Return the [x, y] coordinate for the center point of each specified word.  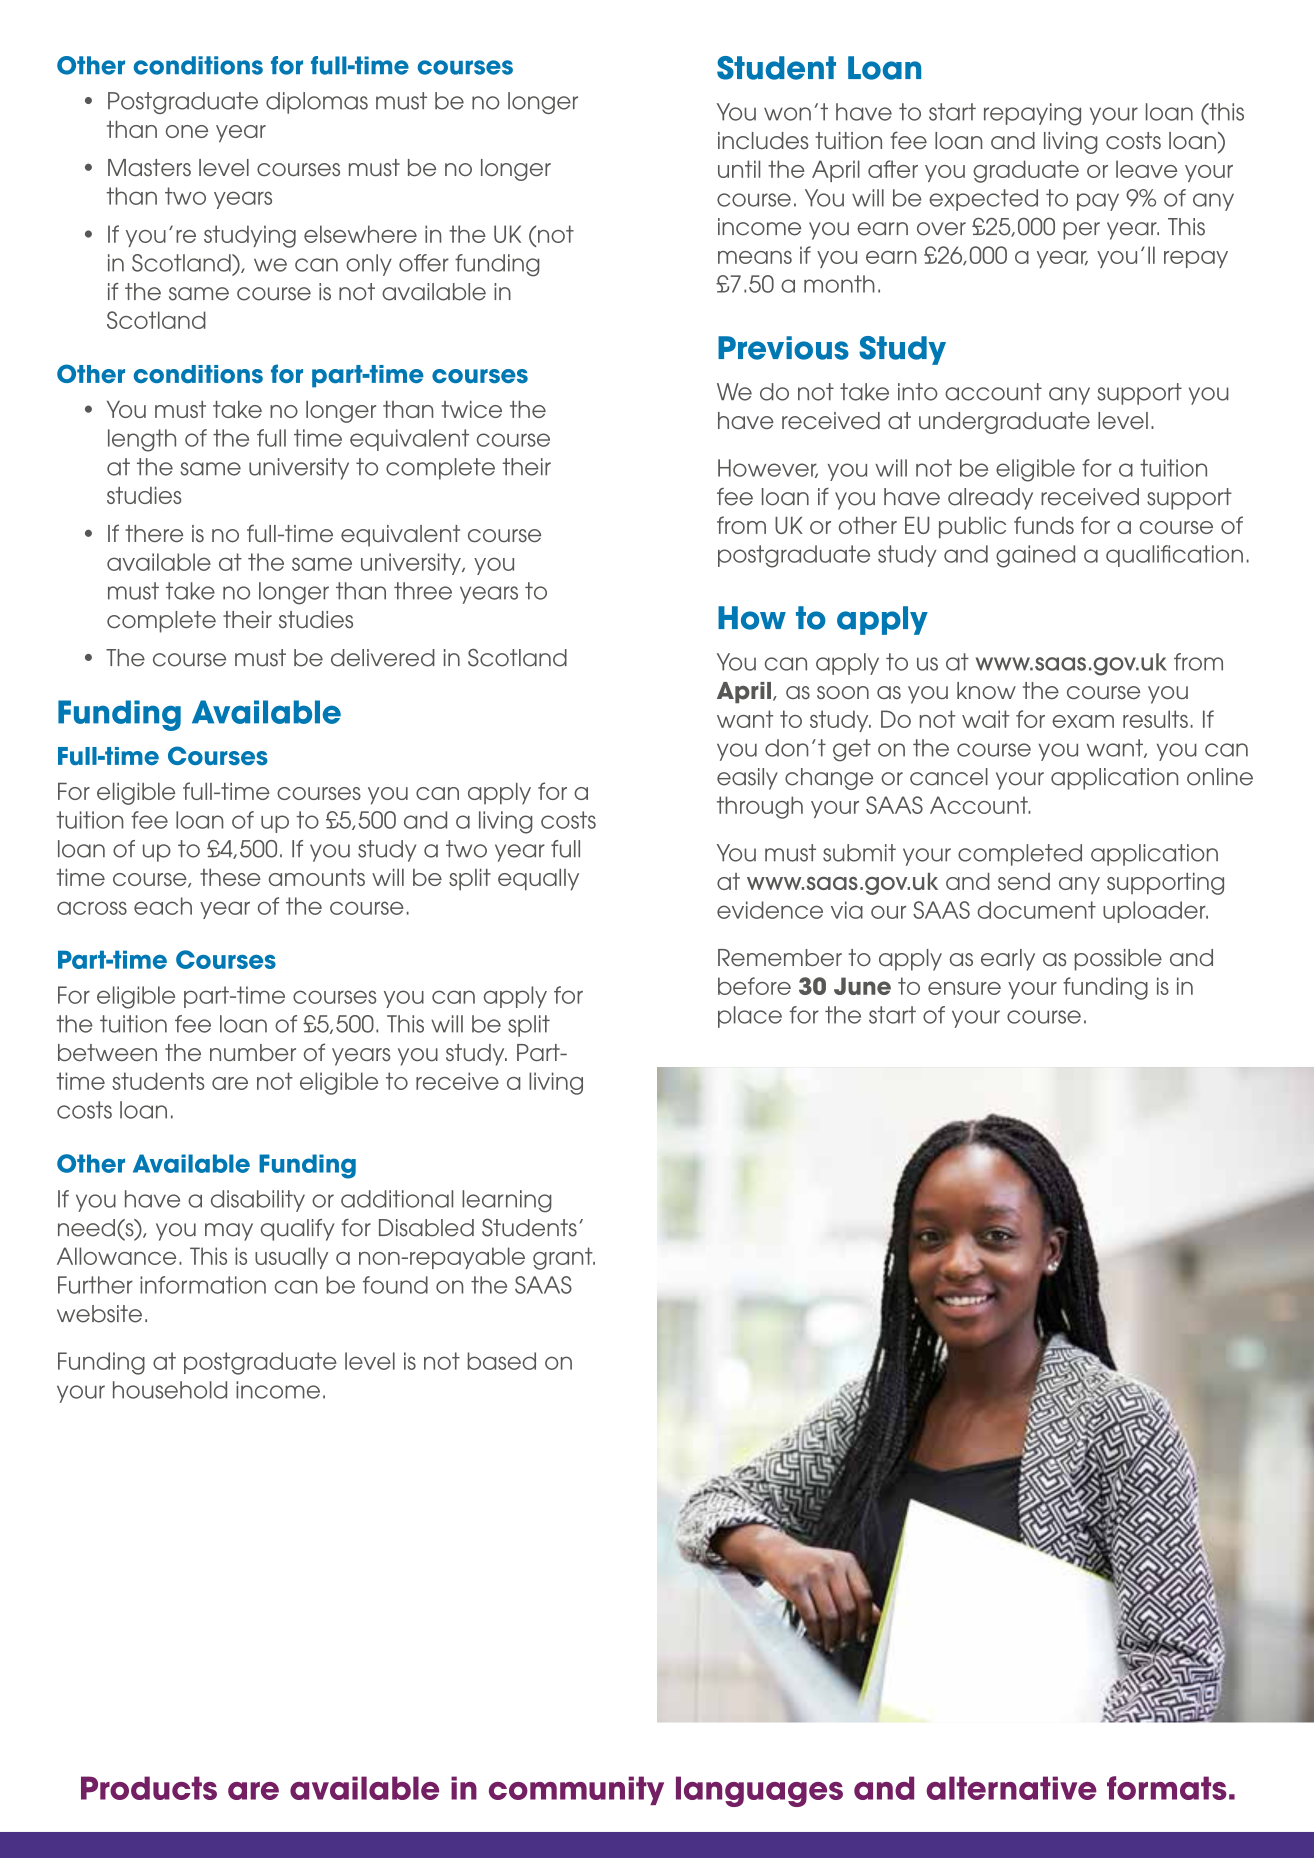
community [576, 1790]
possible [1118, 960]
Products [149, 1788]
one [187, 131]
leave [1146, 169]
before [754, 986]
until [739, 169]
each [163, 906]
